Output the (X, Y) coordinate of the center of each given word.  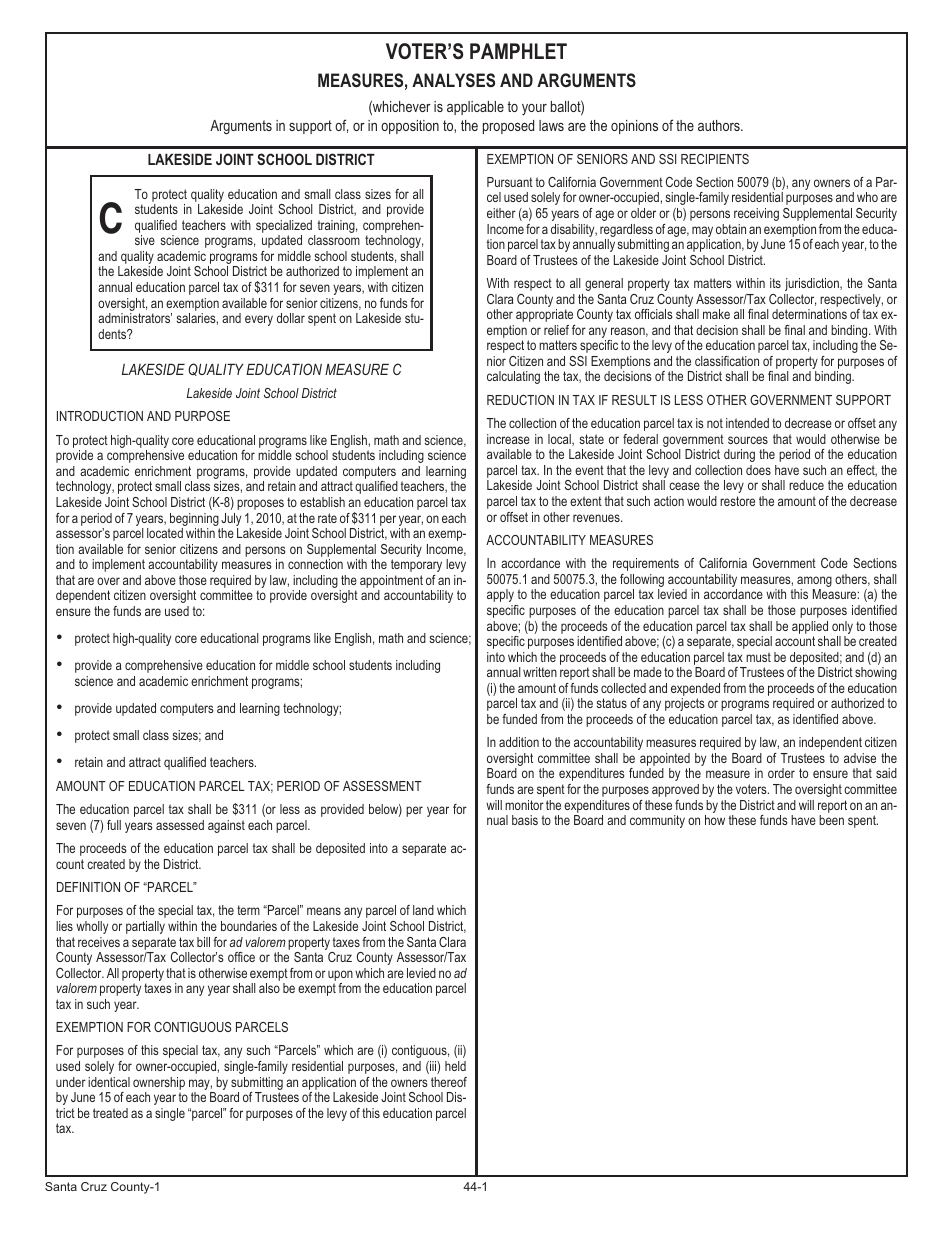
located (165, 533)
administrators (135, 318)
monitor (524, 805)
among (813, 583)
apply (500, 595)
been (831, 820)
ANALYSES (453, 80)
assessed (180, 825)
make (716, 314)
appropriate (544, 315)
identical (109, 1082)
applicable (475, 108)
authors (720, 125)
